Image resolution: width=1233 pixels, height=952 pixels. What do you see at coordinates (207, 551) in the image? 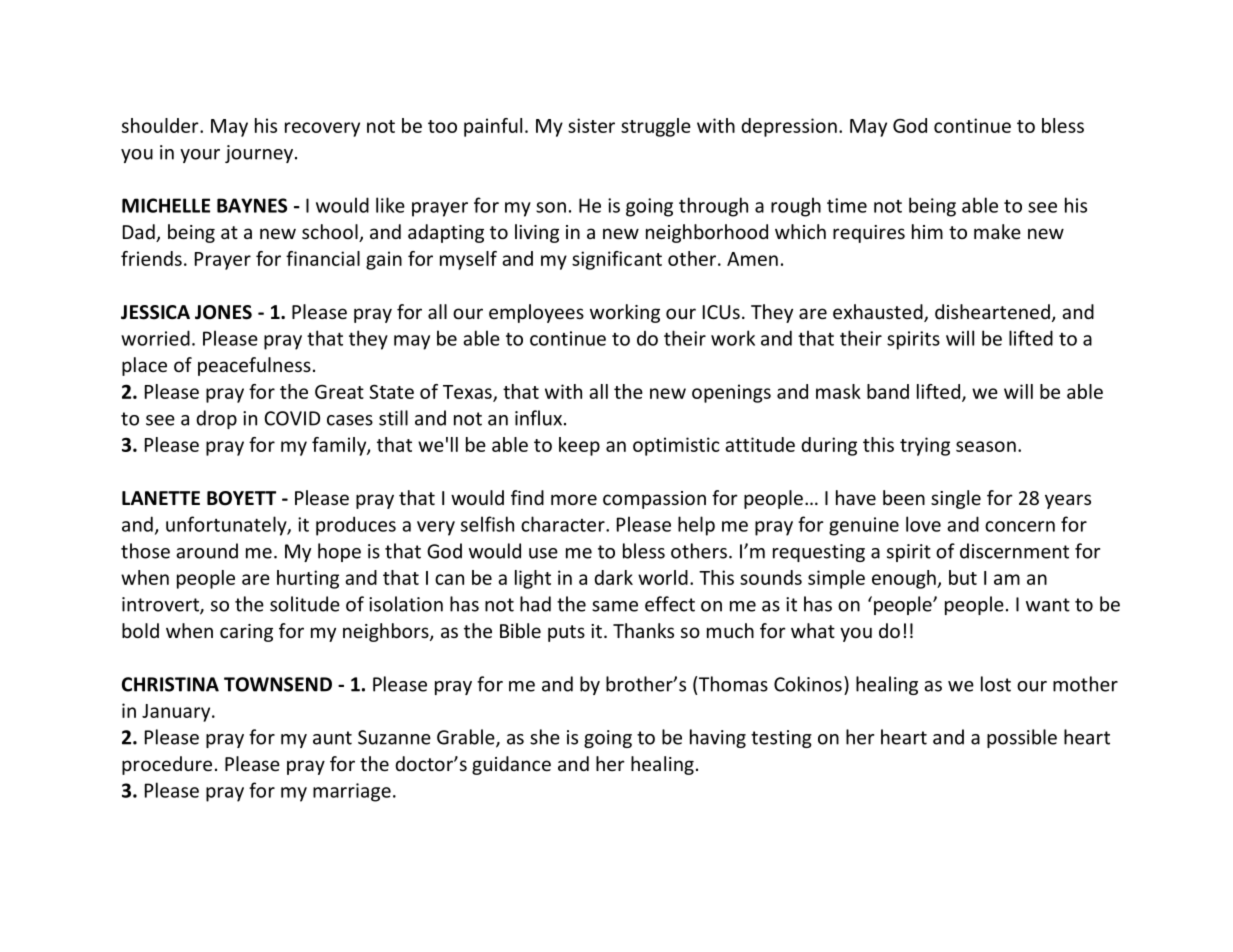
I see `around` at bounding box center [207, 551].
